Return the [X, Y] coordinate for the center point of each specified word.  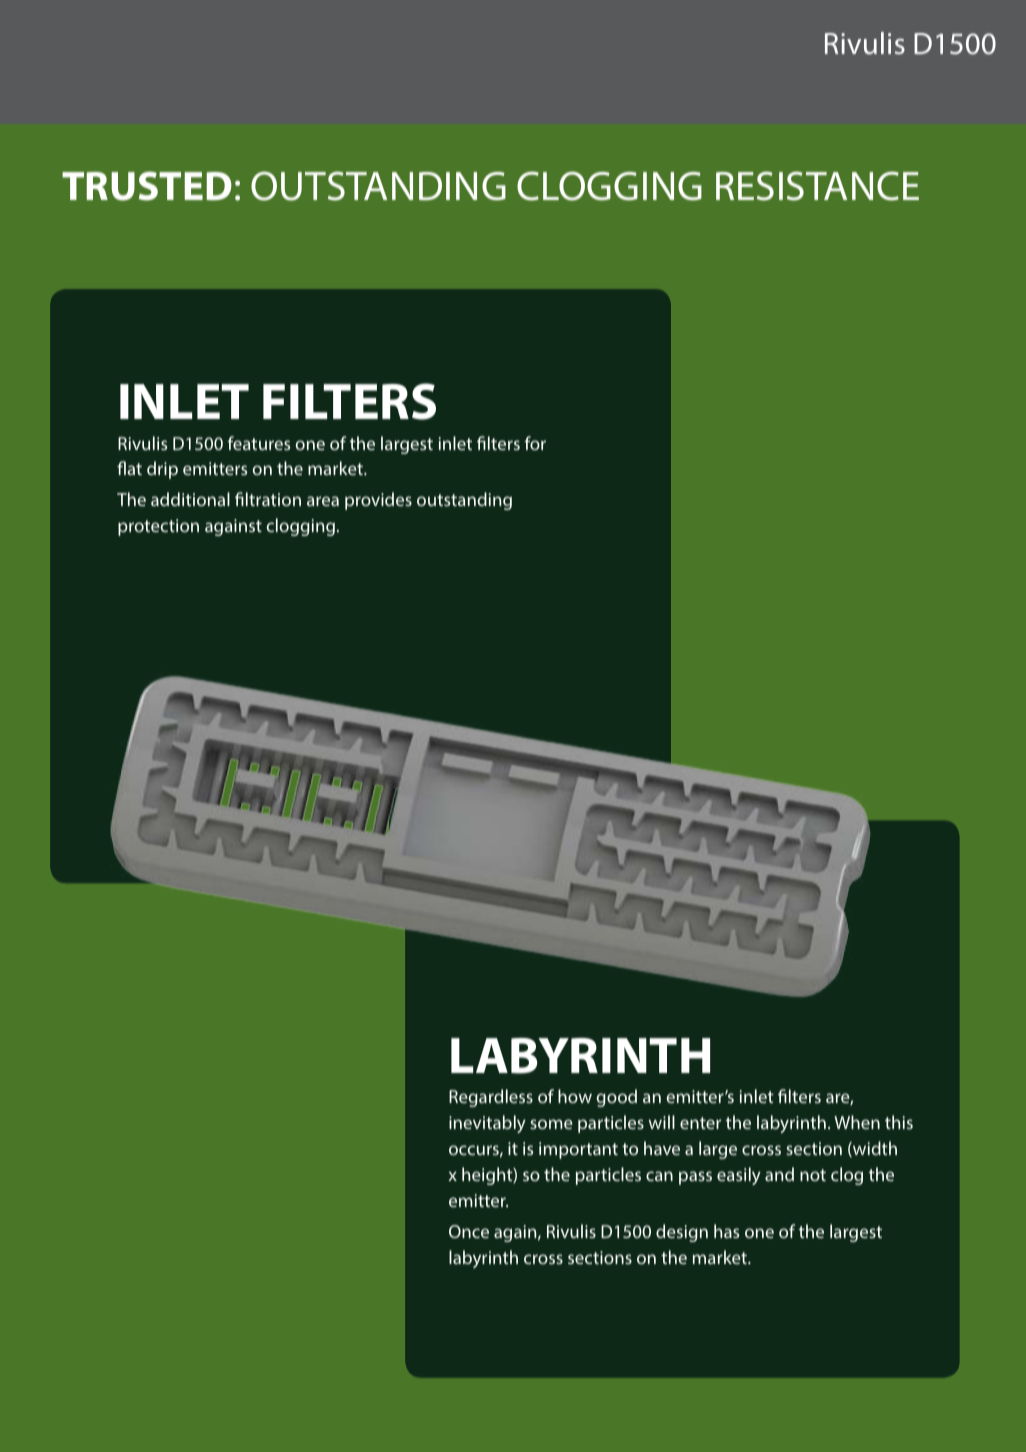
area [323, 501]
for [535, 443]
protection [158, 527]
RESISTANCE [817, 186]
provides [378, 501]
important [578, 1150]
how [575, 1096]
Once [469, 1231]
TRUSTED [147, 186]
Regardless [491, 1098]
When [857, 1122]
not [813, 1175]
